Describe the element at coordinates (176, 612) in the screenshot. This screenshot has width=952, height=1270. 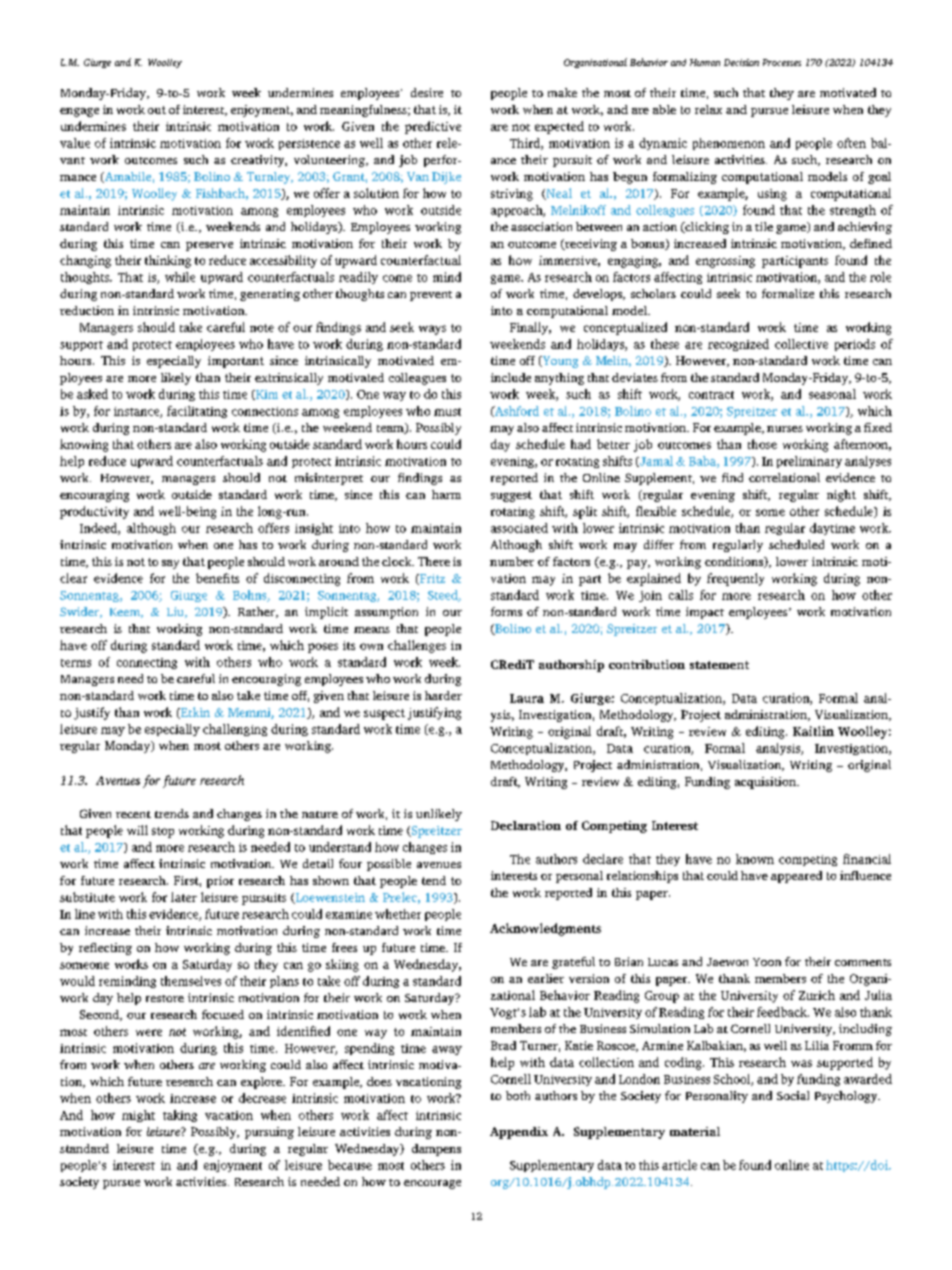
I see `Liu` at that location.
